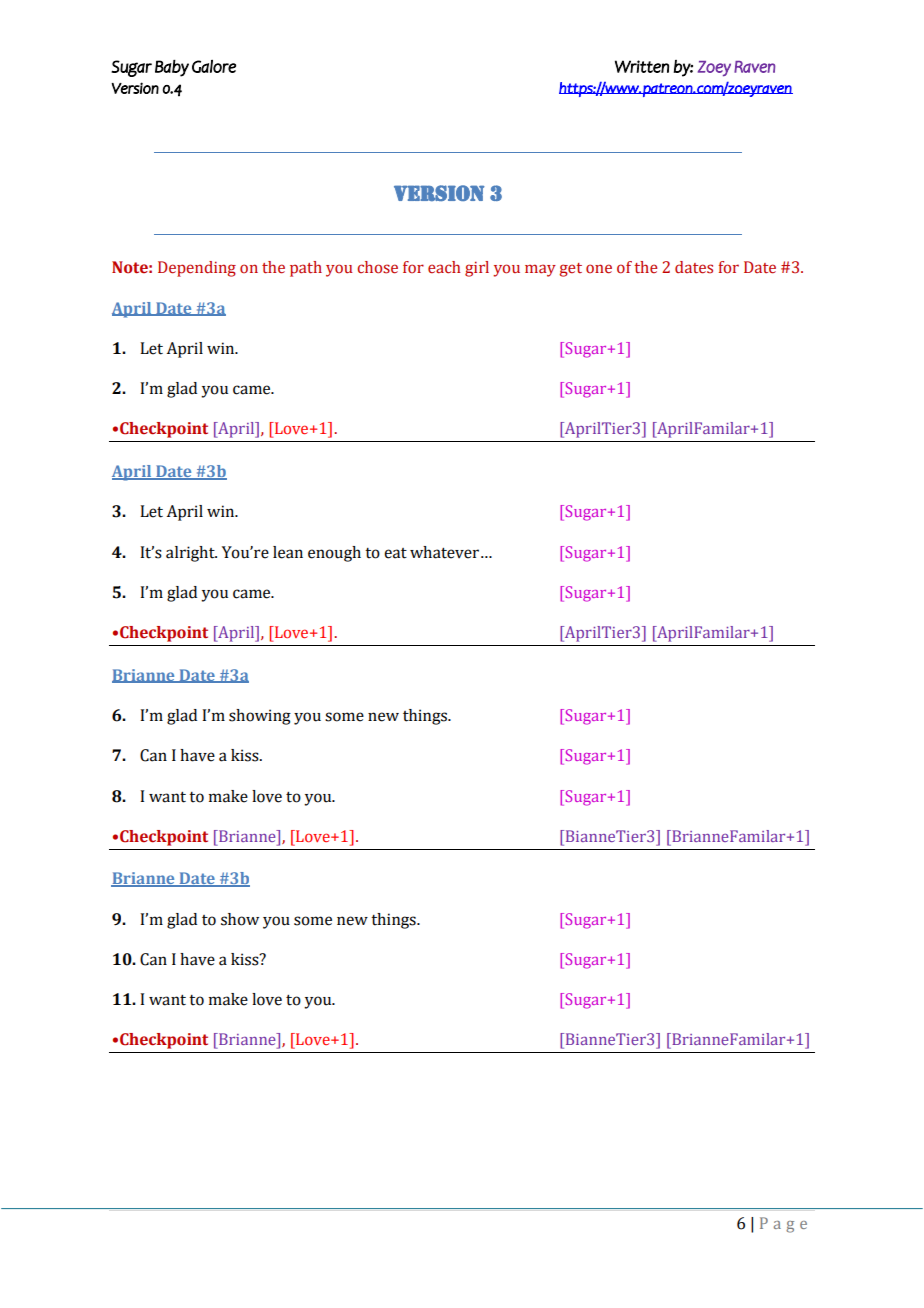 The image size is (924, 1308). What do you see at coordinates (599, 269) in the page?
I see `one` at bounding box center [599, 269].
